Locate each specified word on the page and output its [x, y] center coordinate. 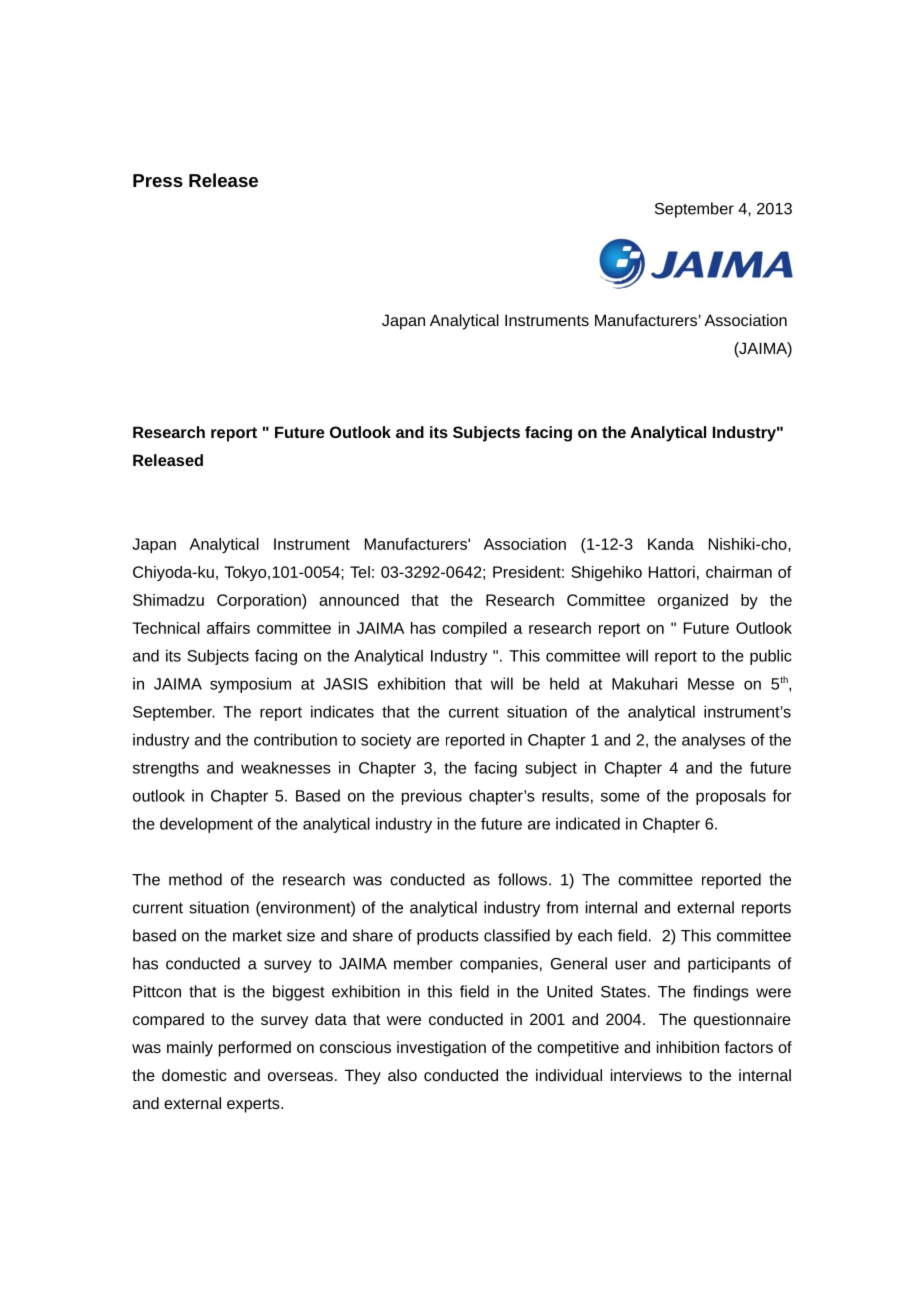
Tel [360, 572]
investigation [441, 1049]
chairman [739, 572]
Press [158, 180]
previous [432, 797]
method [195, 879]
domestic [194, 1075]
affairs [228, 628]
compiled [474, 629]
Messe [711, 684]
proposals [731, 797]
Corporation [260, 601]
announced [359, 600]
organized [693, 601]
